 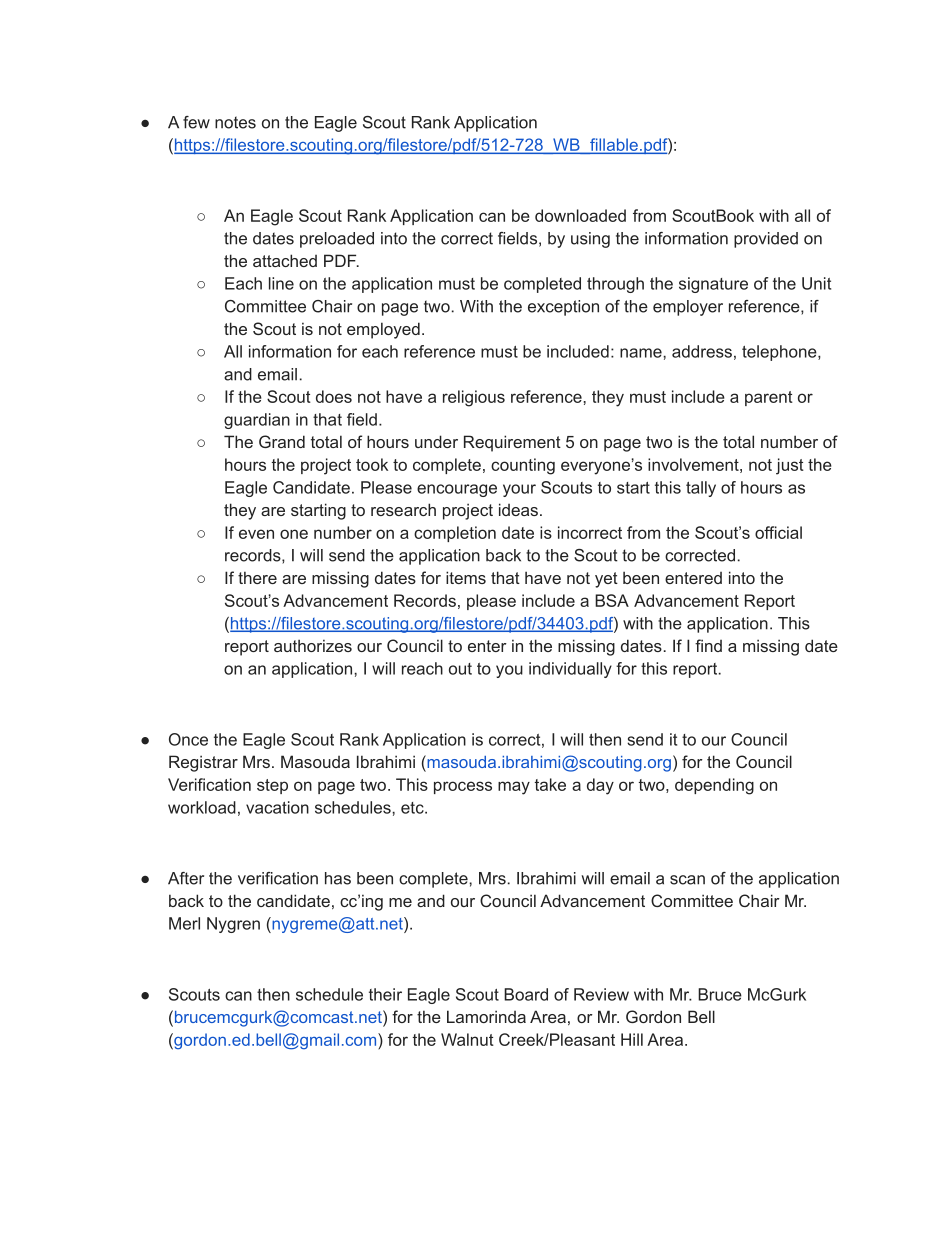 I want to click on there, so click(x=257, y=577).
